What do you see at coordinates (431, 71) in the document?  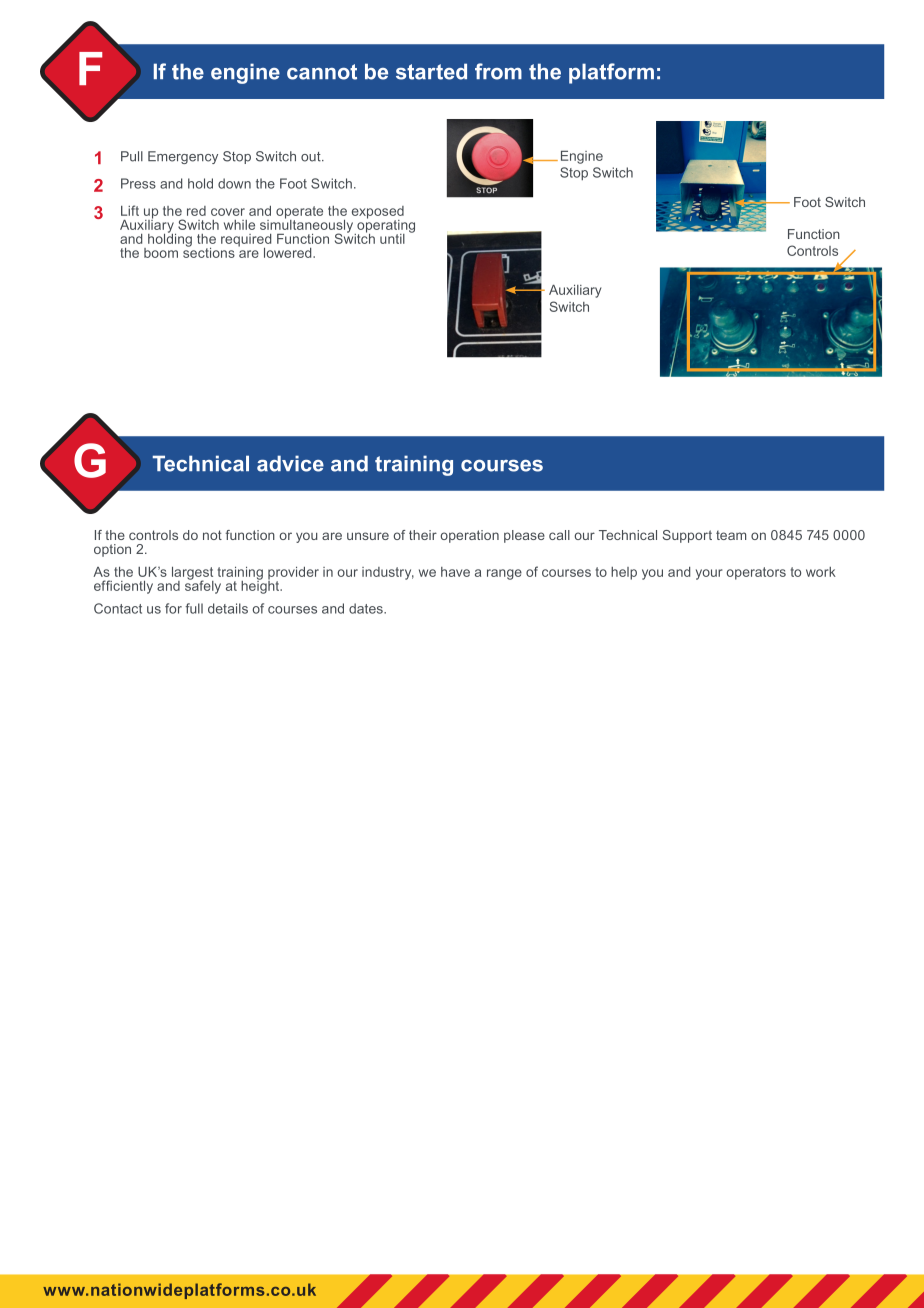 I see `started` at bounding box center [431, 71].
